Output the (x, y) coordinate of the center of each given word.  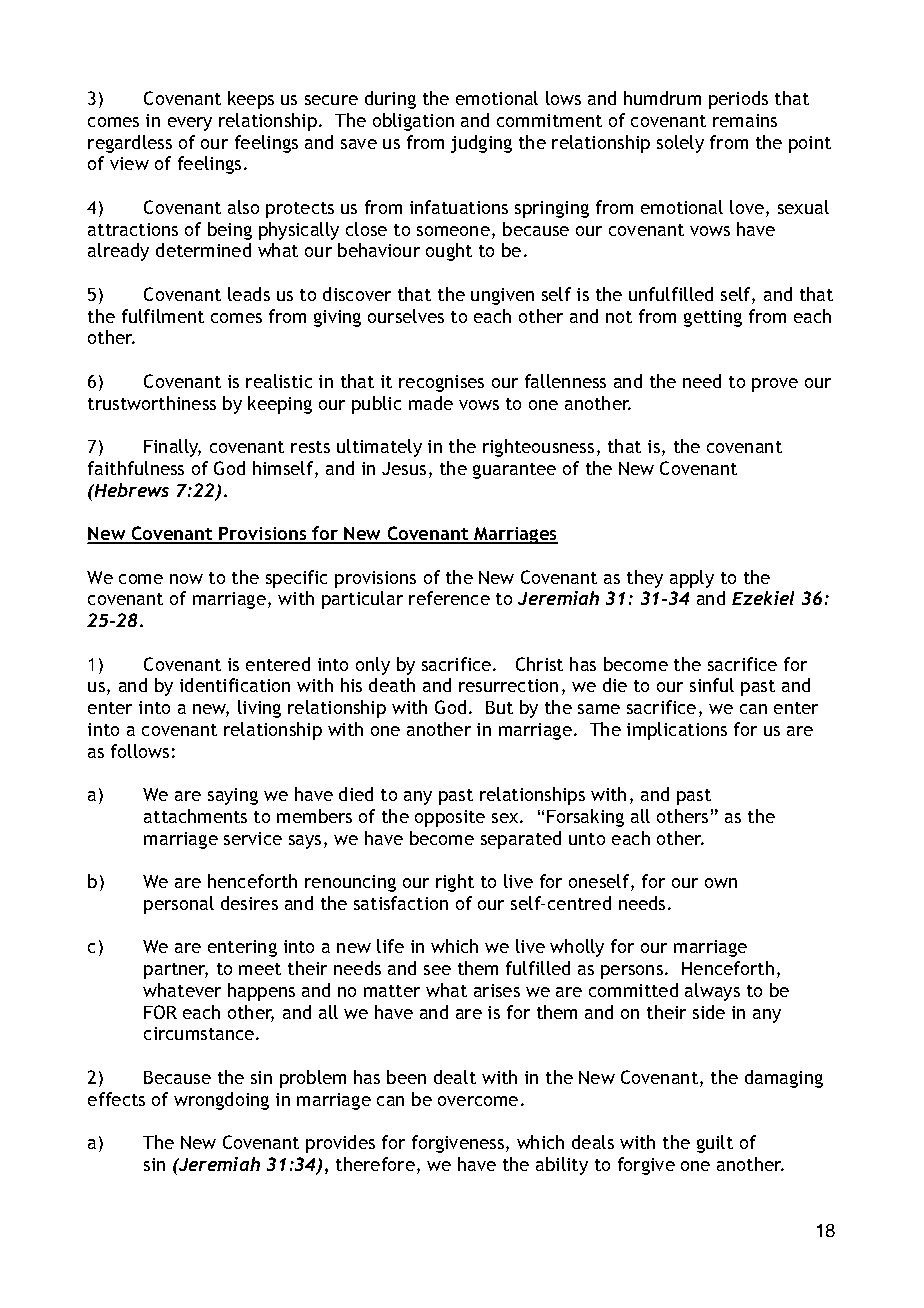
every (190, 124)
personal (179, 905)
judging (481, 144)
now (186, 579)
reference (449, 598)
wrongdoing (221, 1101)
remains (745, 120)
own (721, 883)
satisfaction (401, 903)
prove (775, 385)
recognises (441, 383)
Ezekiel (763, 598)
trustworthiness (152, 403)
